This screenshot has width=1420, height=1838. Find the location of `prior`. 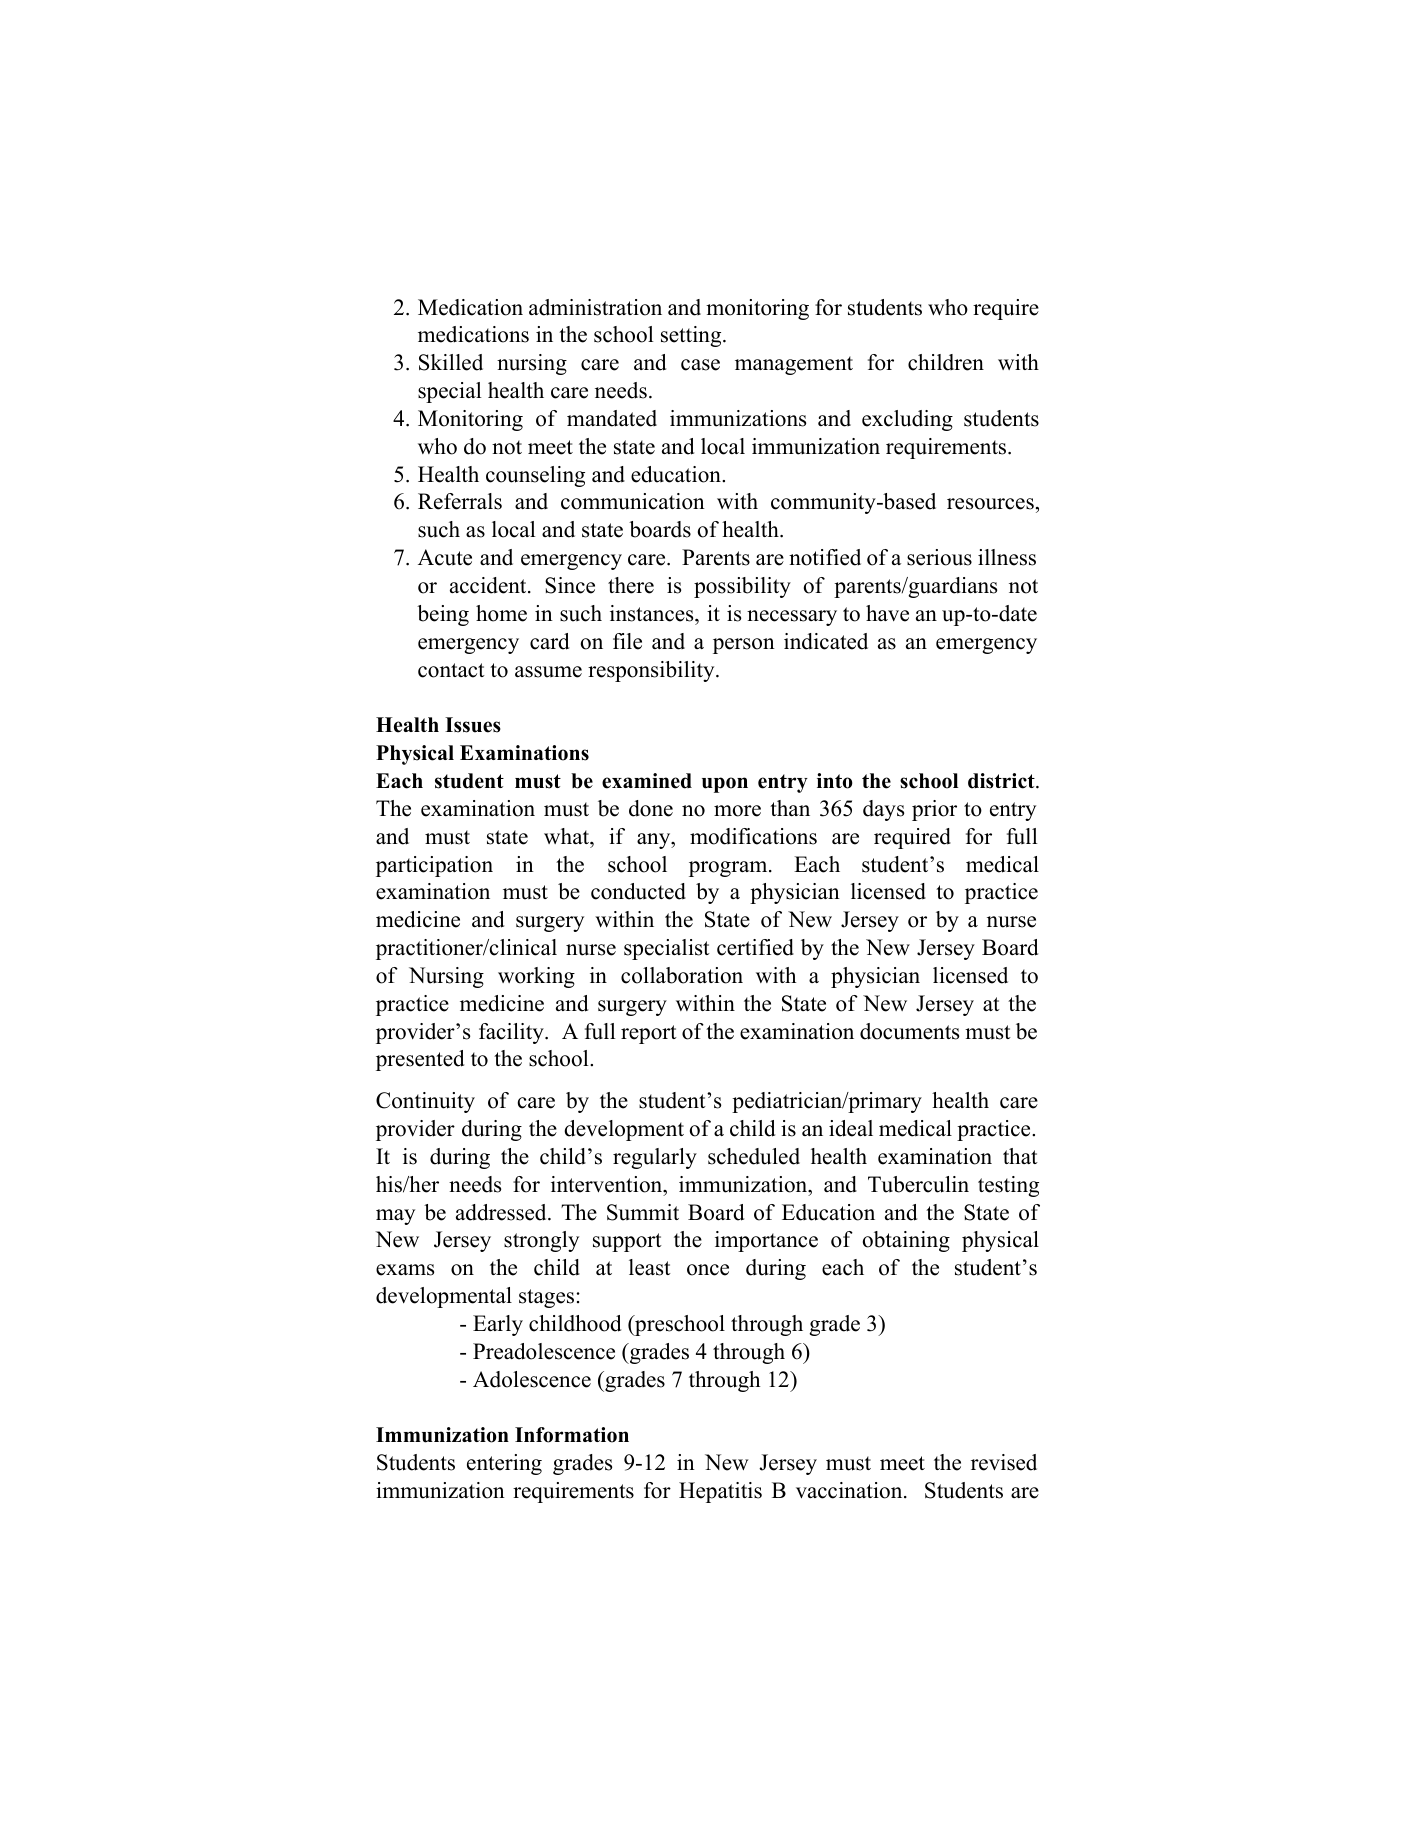

prior is located at coordinates (934, 810).
